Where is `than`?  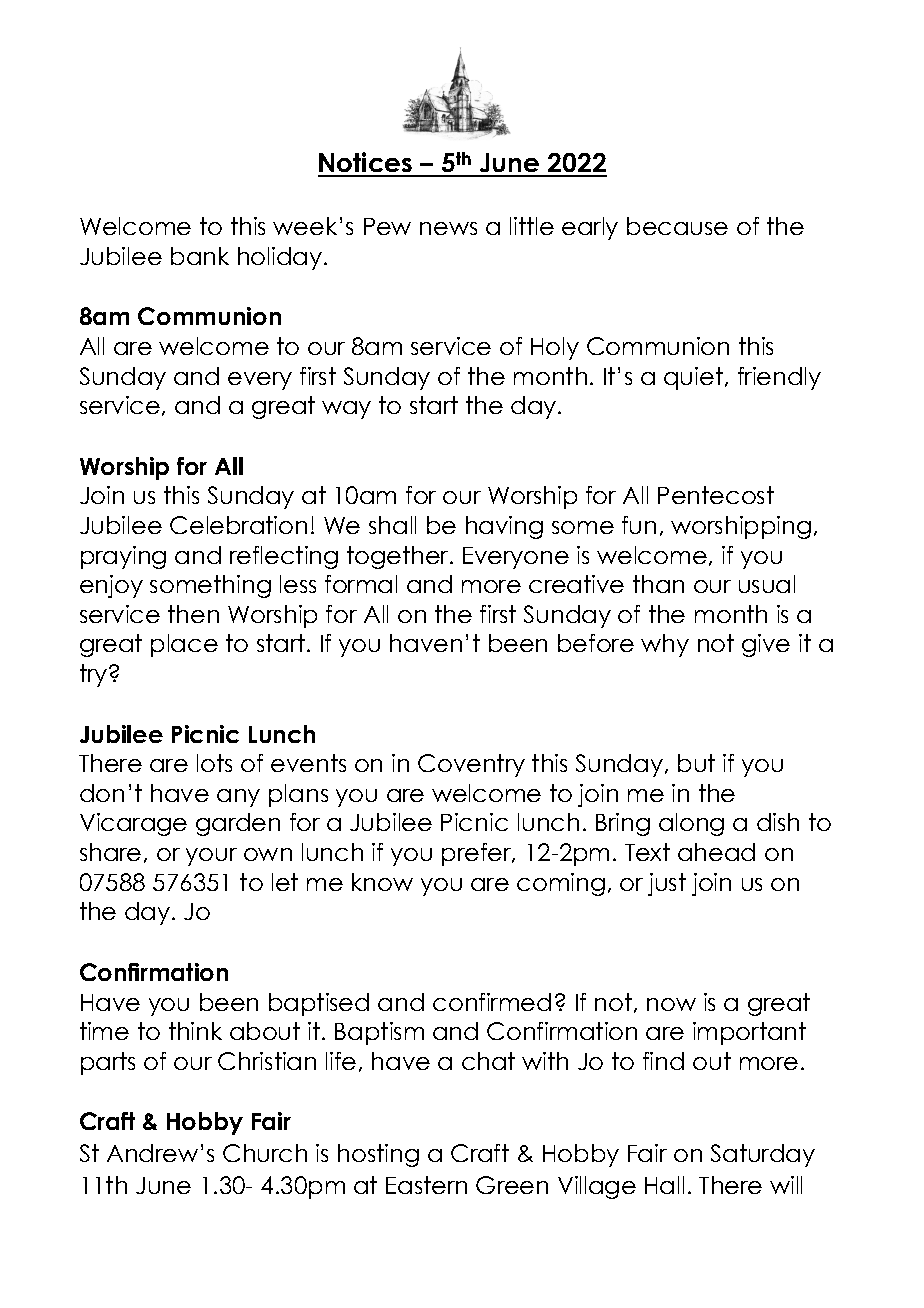 than is located at coordinates (658, 584).
